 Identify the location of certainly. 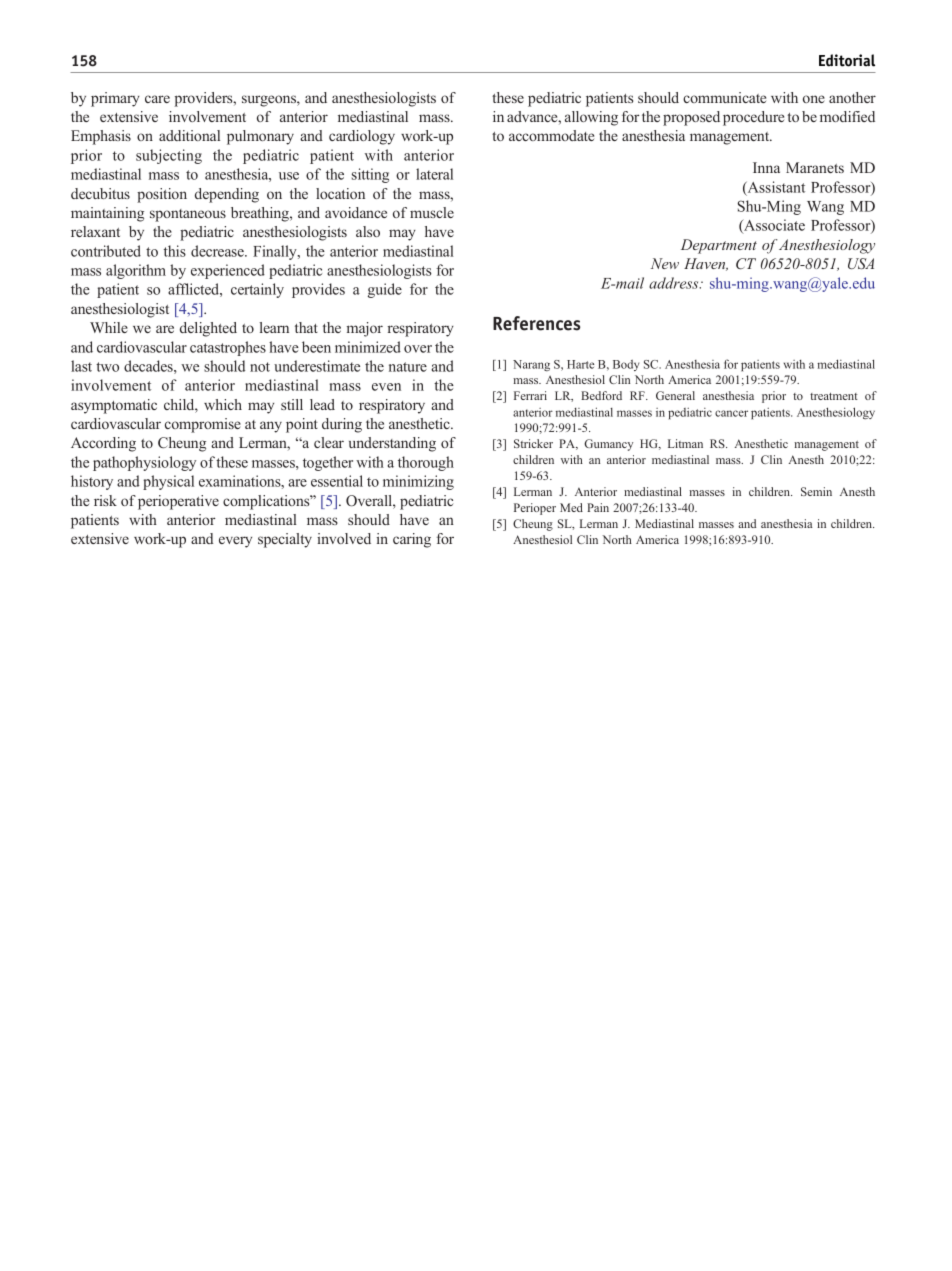
(257, 290).
